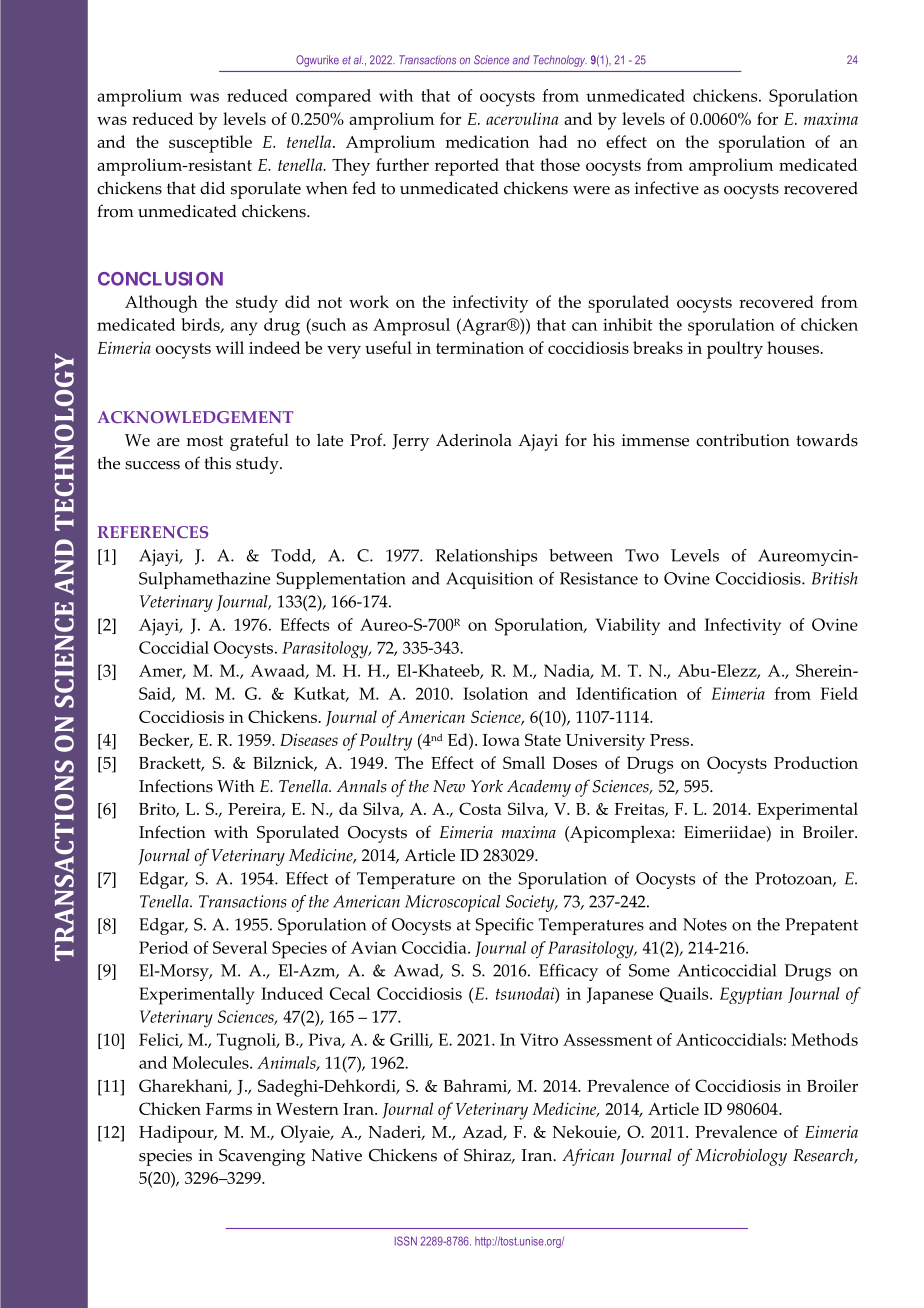 The image size is (924, 1308). What do you see at coordinates (309, 740) in the document?
I see `Diseases` at bounding box center [309, 740].
